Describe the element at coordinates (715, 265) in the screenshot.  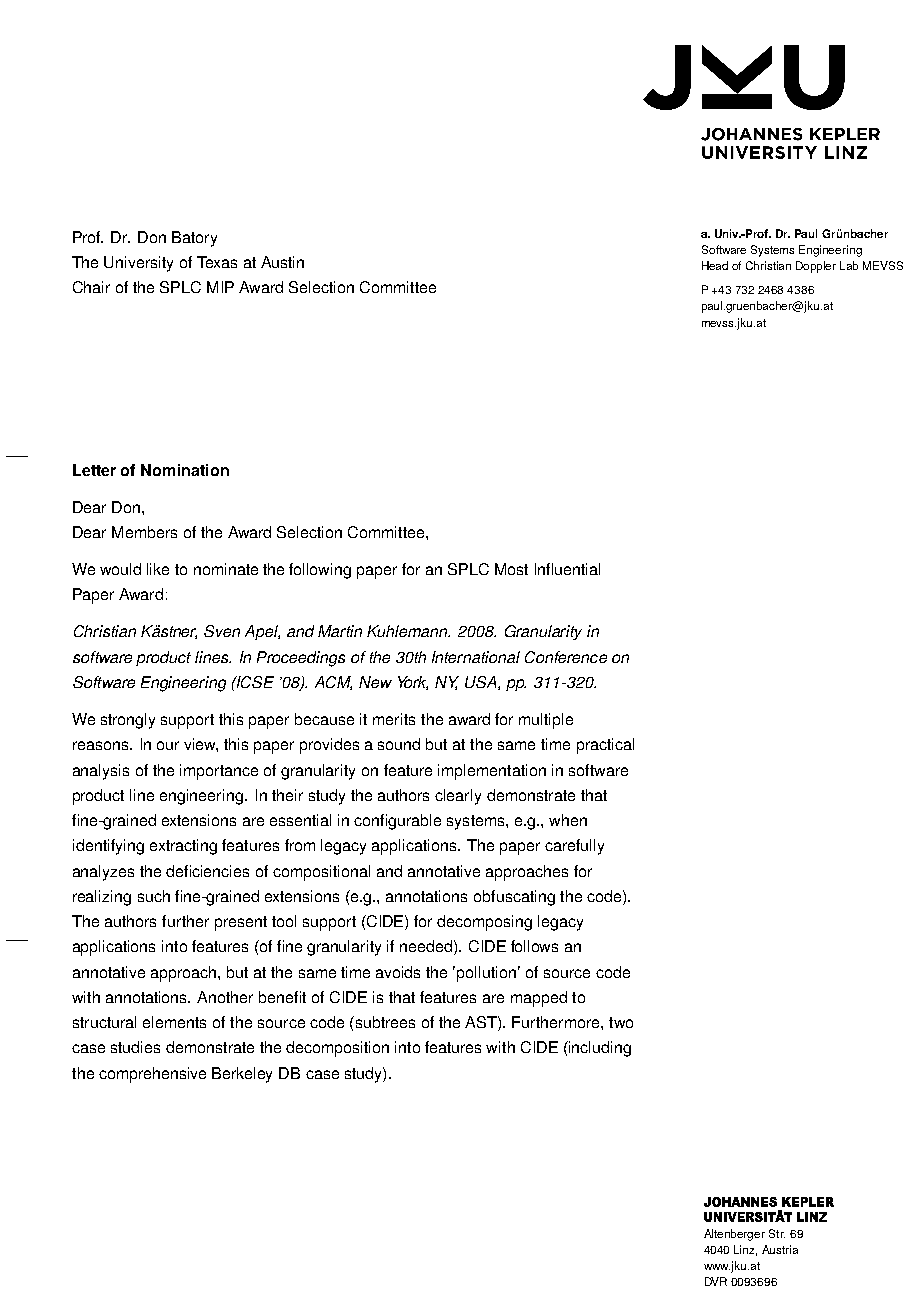
I see `Head` at that location.
